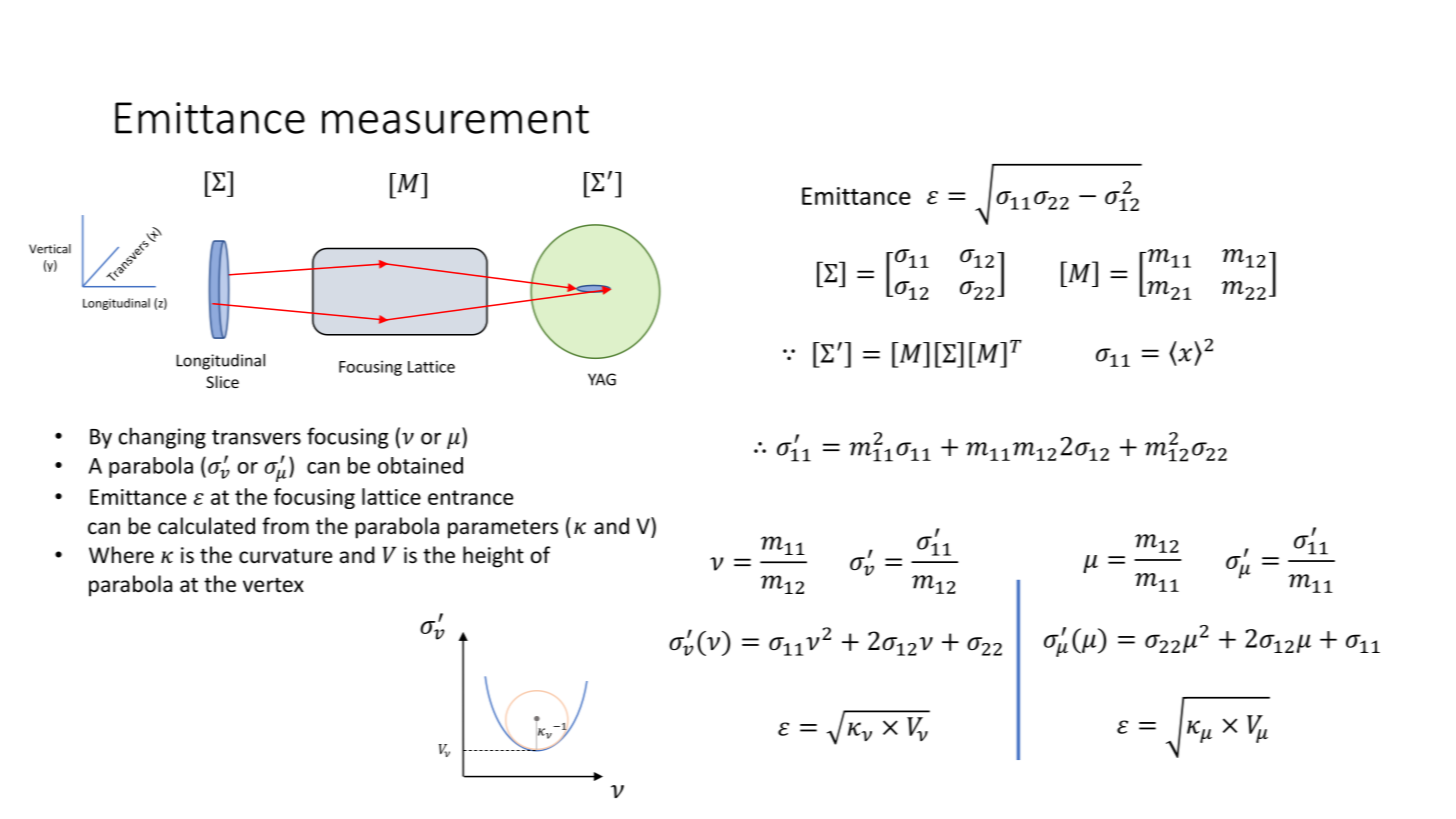 This screenshot has height=819, width=1456. What do you see at coordinates (121, 555) in the screenshot?
I see `Where` at bounding box center [121, 555].
